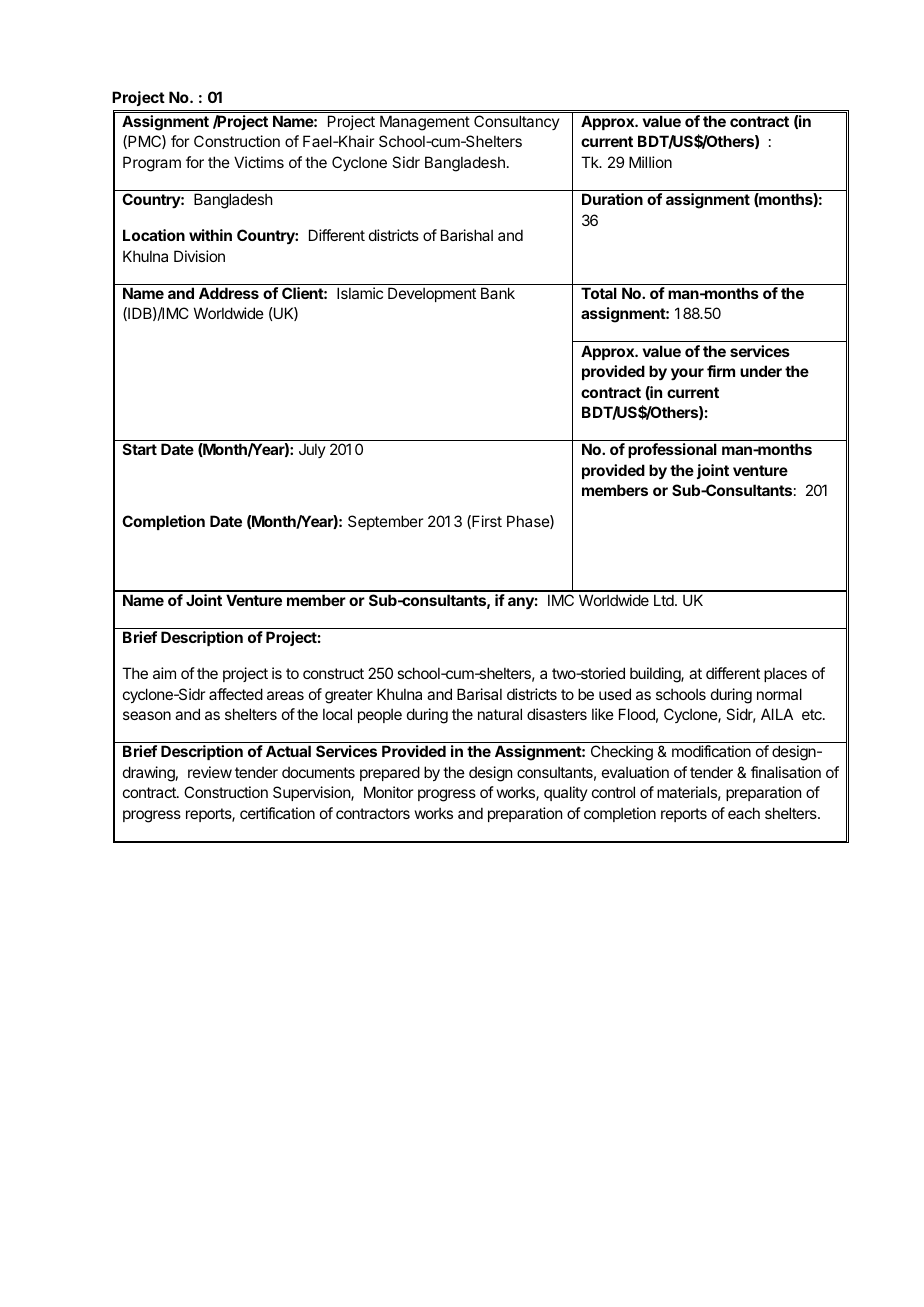  What do you see at coordinates (388, 792) in the screenshot?
I see `Monitor` at bounding box center [388, 792].
